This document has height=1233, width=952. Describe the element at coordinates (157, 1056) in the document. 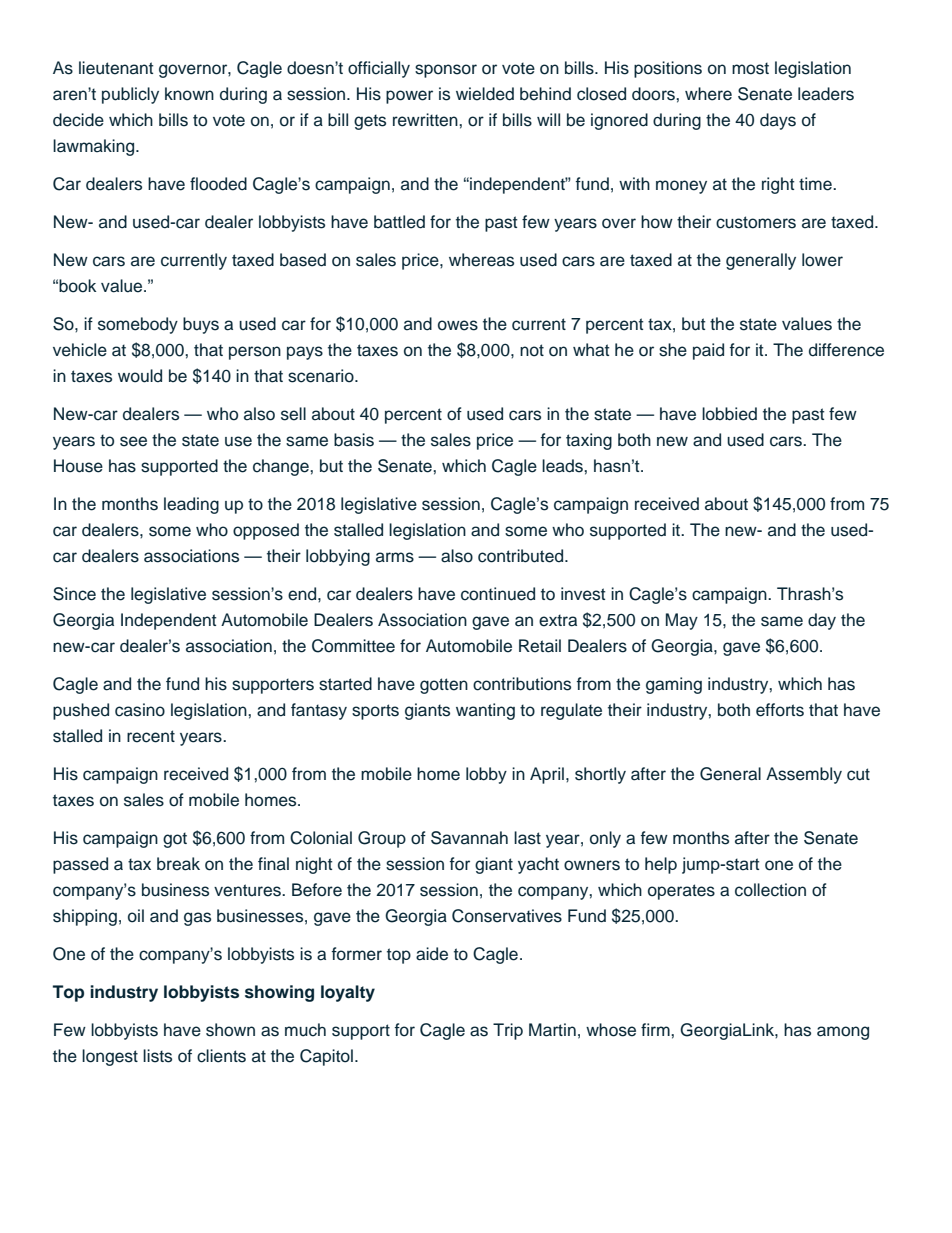

I see `lists` at that location.
